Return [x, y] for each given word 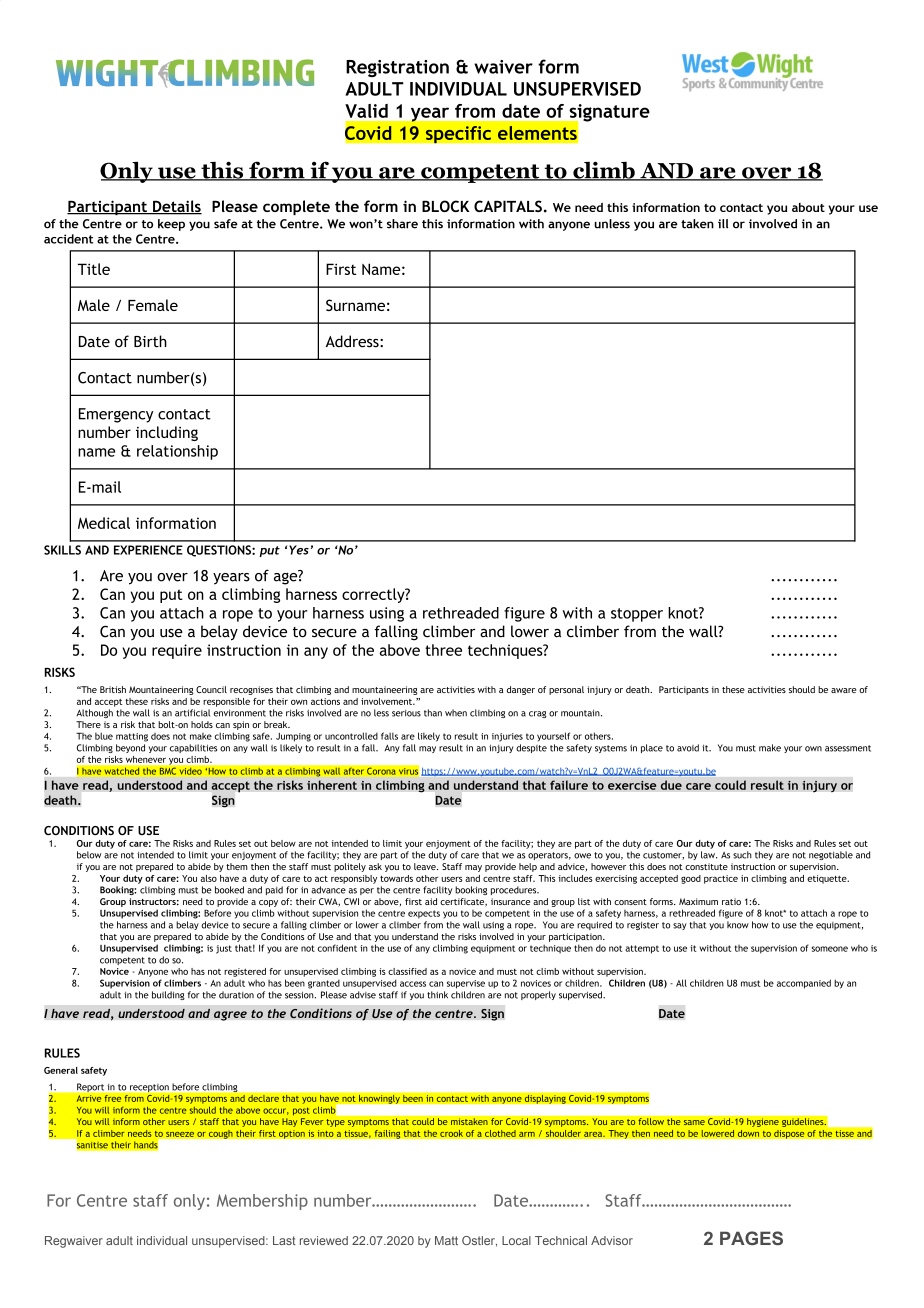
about [808, 207]
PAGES [751, 1238]
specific [458, 134]
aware [843, 690]
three [443, 650]
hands [146, 1145]
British [113, 689]
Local [516, 1240]
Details [176, 207]
